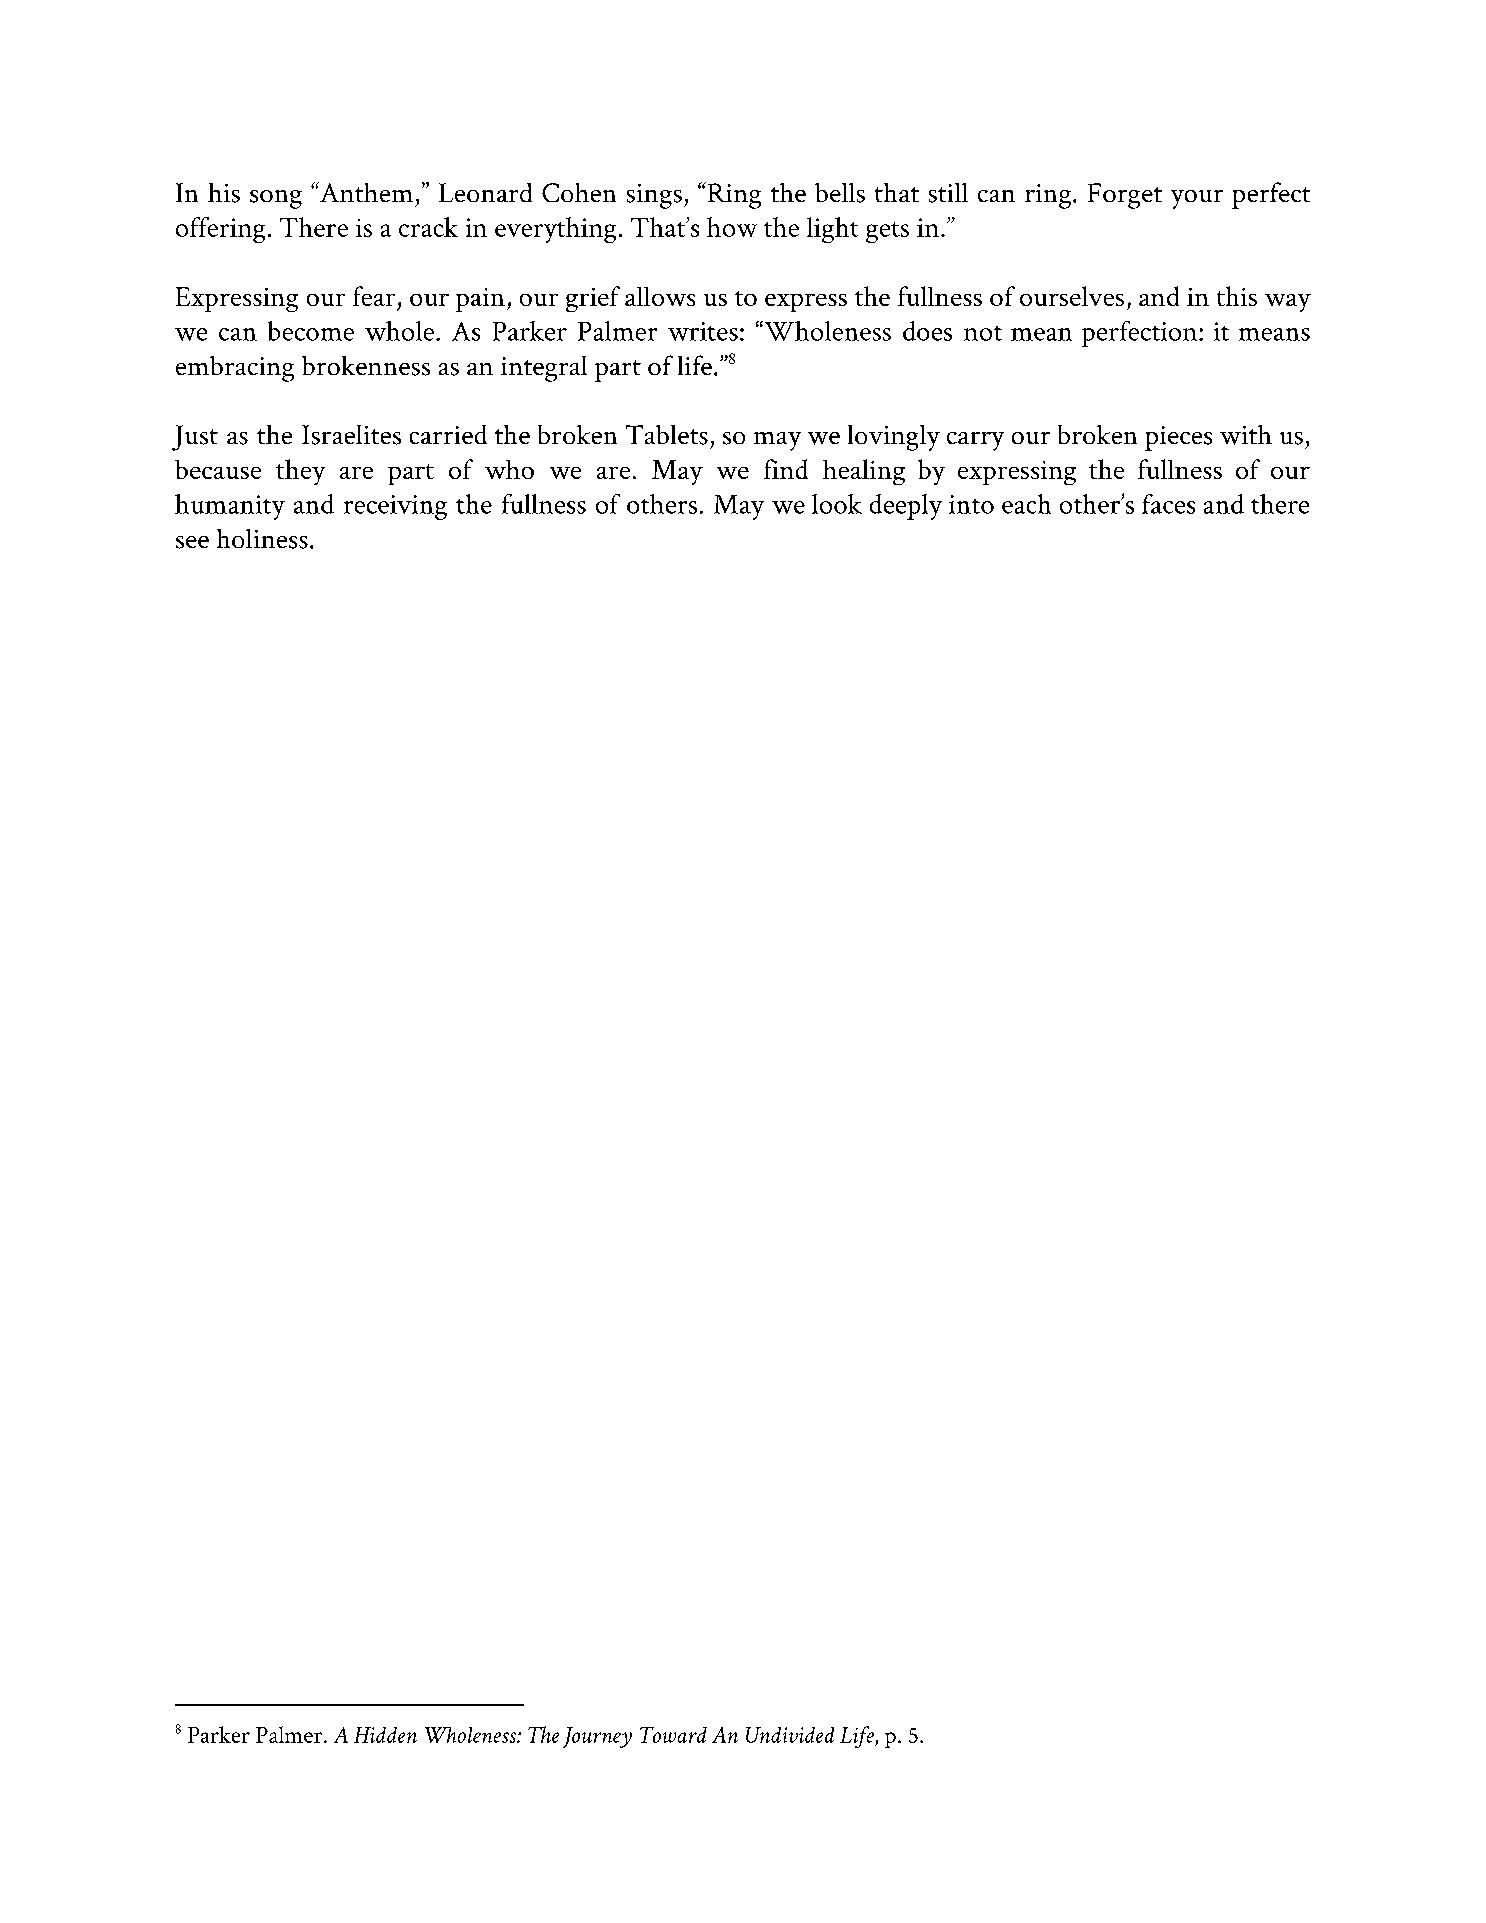 The width and height of the screenshot is (1486, 1923). I want to click on Hidden, so click(385, 1735).
